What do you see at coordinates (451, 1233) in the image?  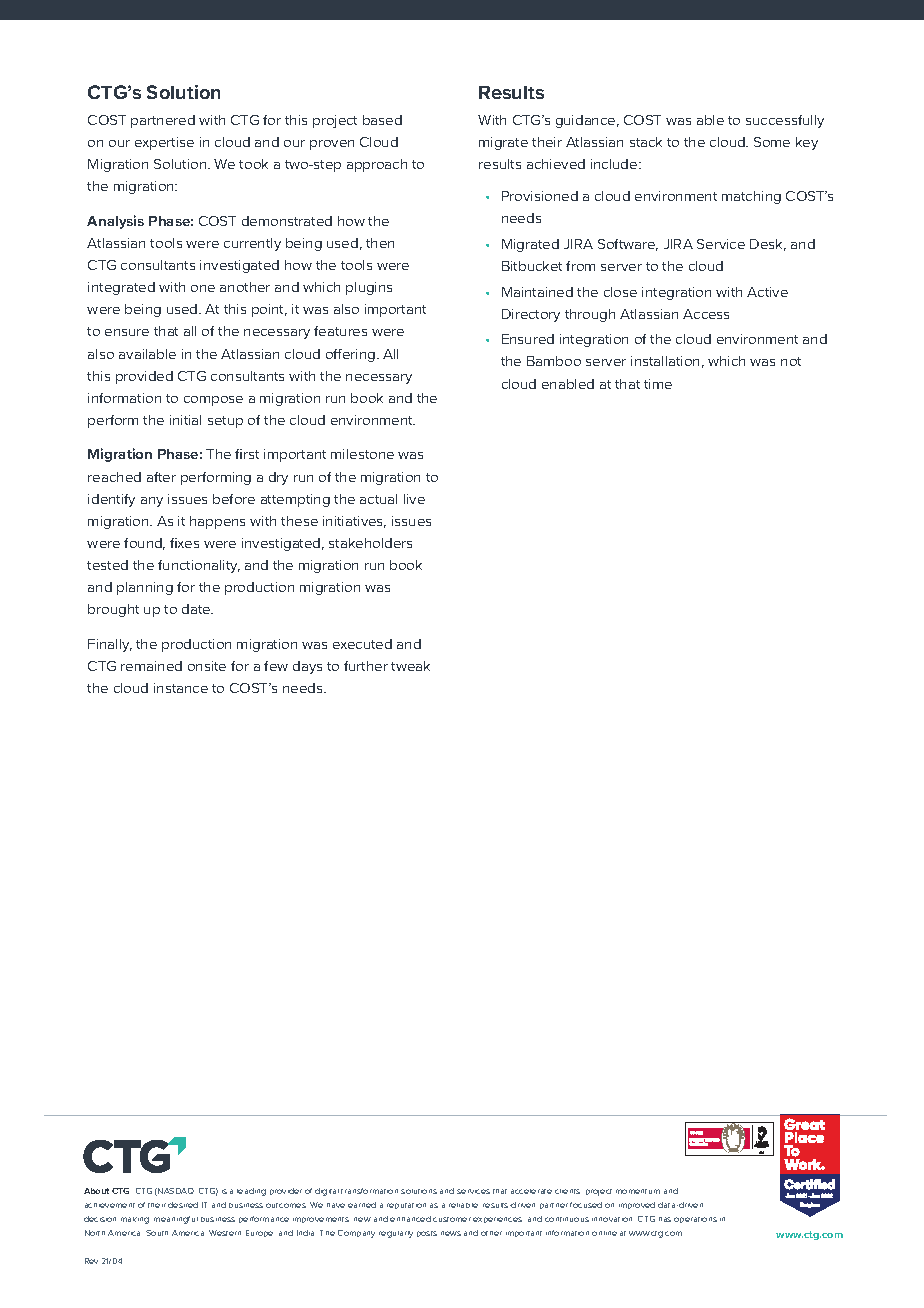 I see `news` at bounding box center [451, 1233].
